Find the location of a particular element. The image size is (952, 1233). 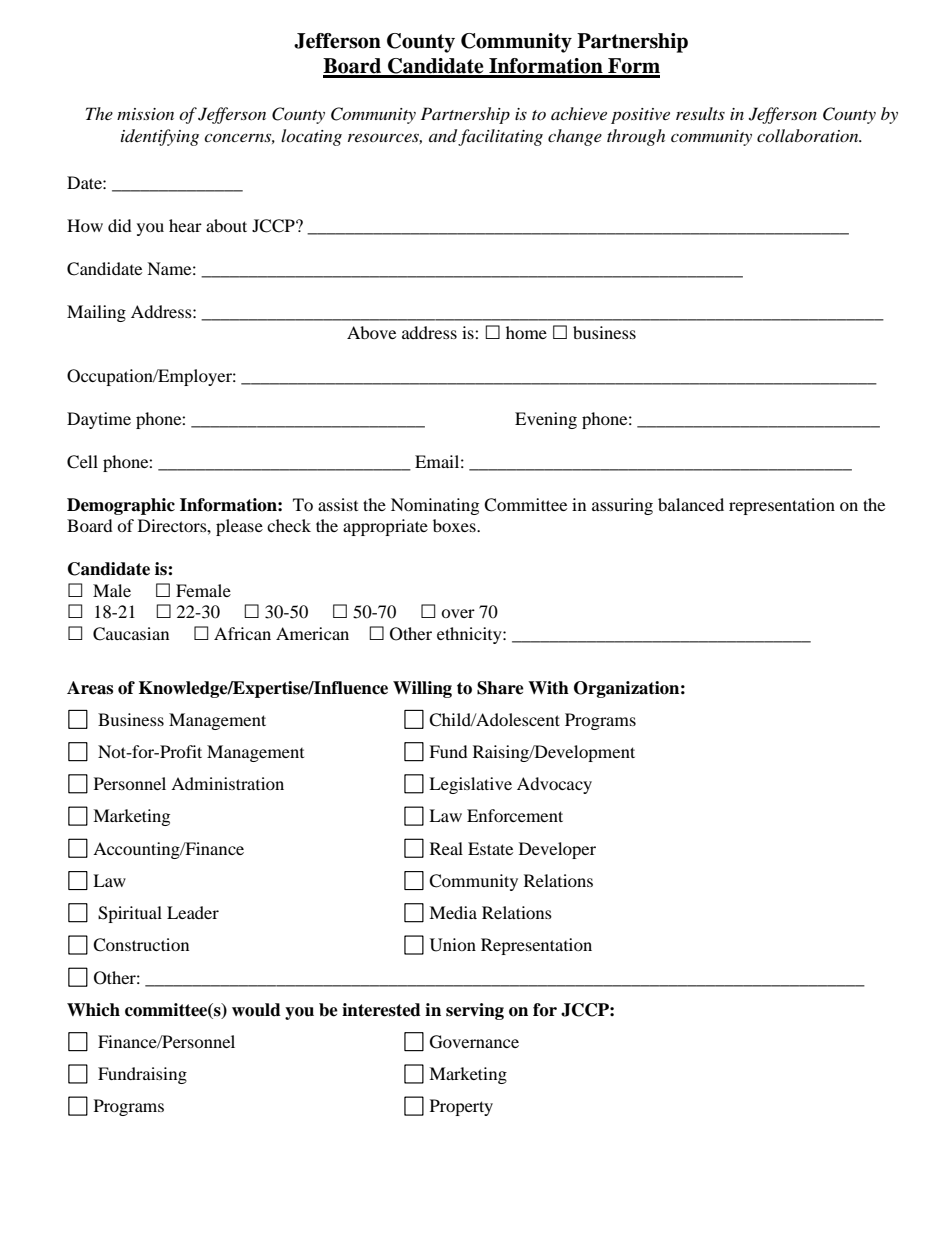

Daytime is located at coordinates (99, 420).
